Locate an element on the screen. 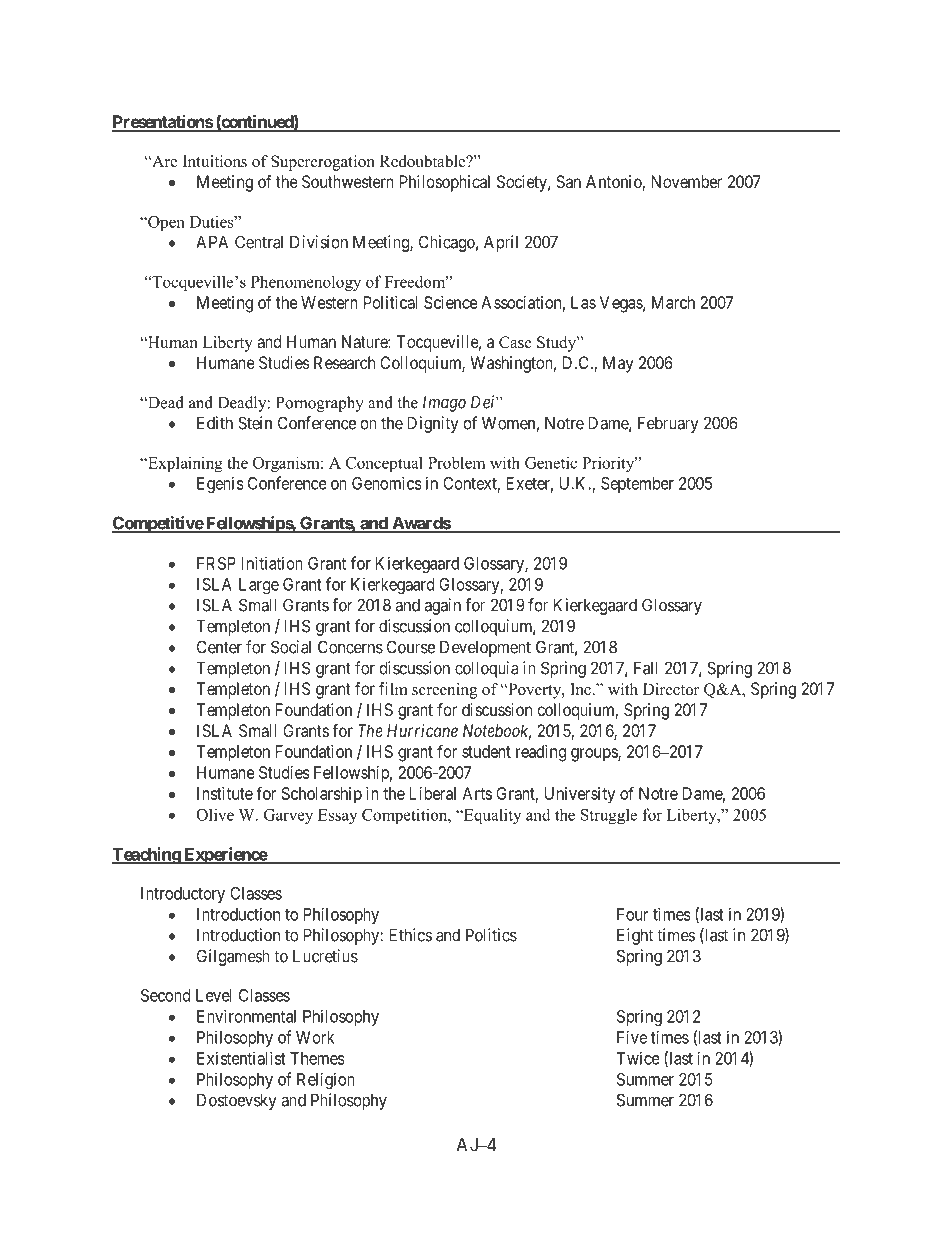 The image size is (952, 1233). Liberal is located at coordinates (433, 793).
